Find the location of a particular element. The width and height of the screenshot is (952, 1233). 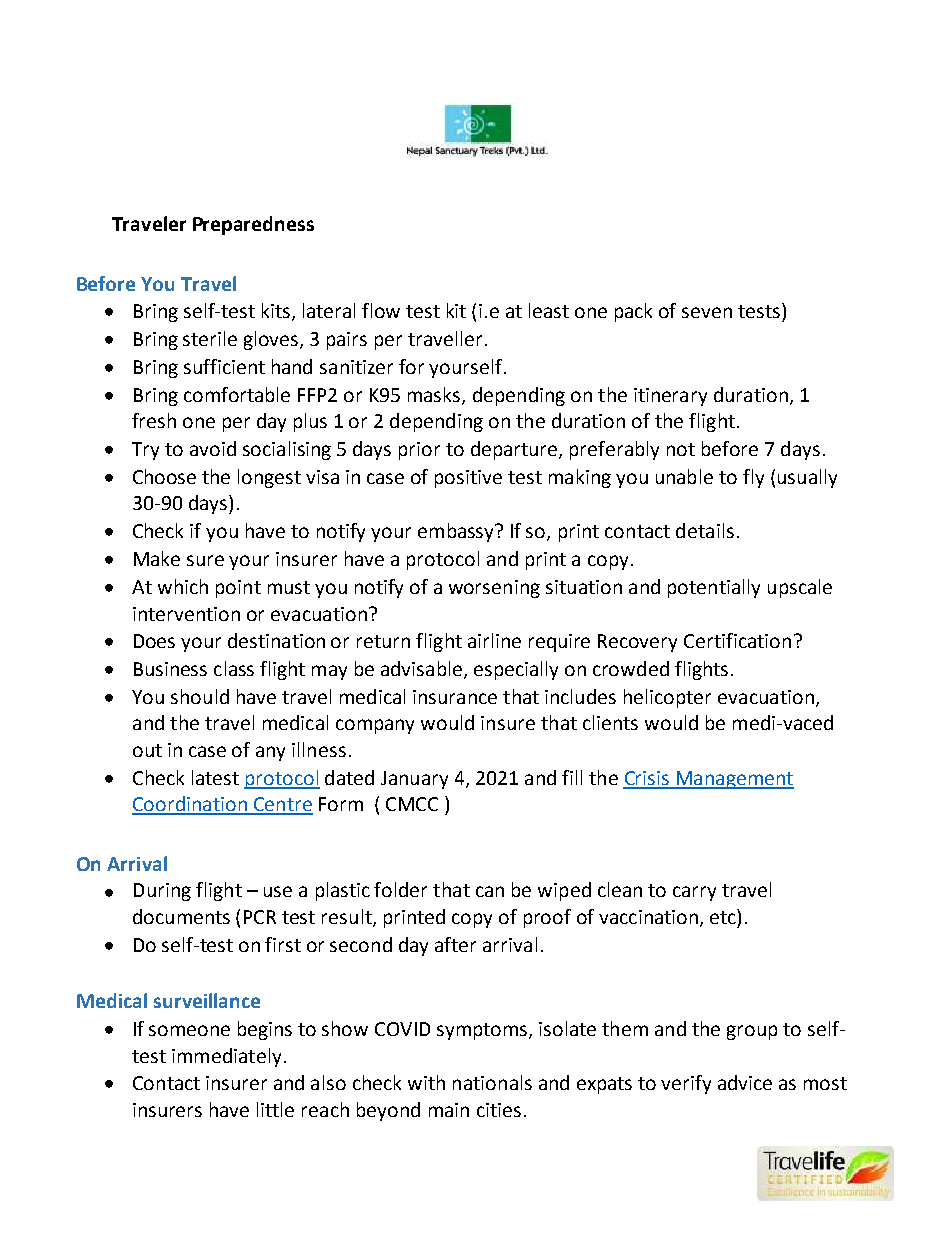

least is located at coordinates (549, 310).
